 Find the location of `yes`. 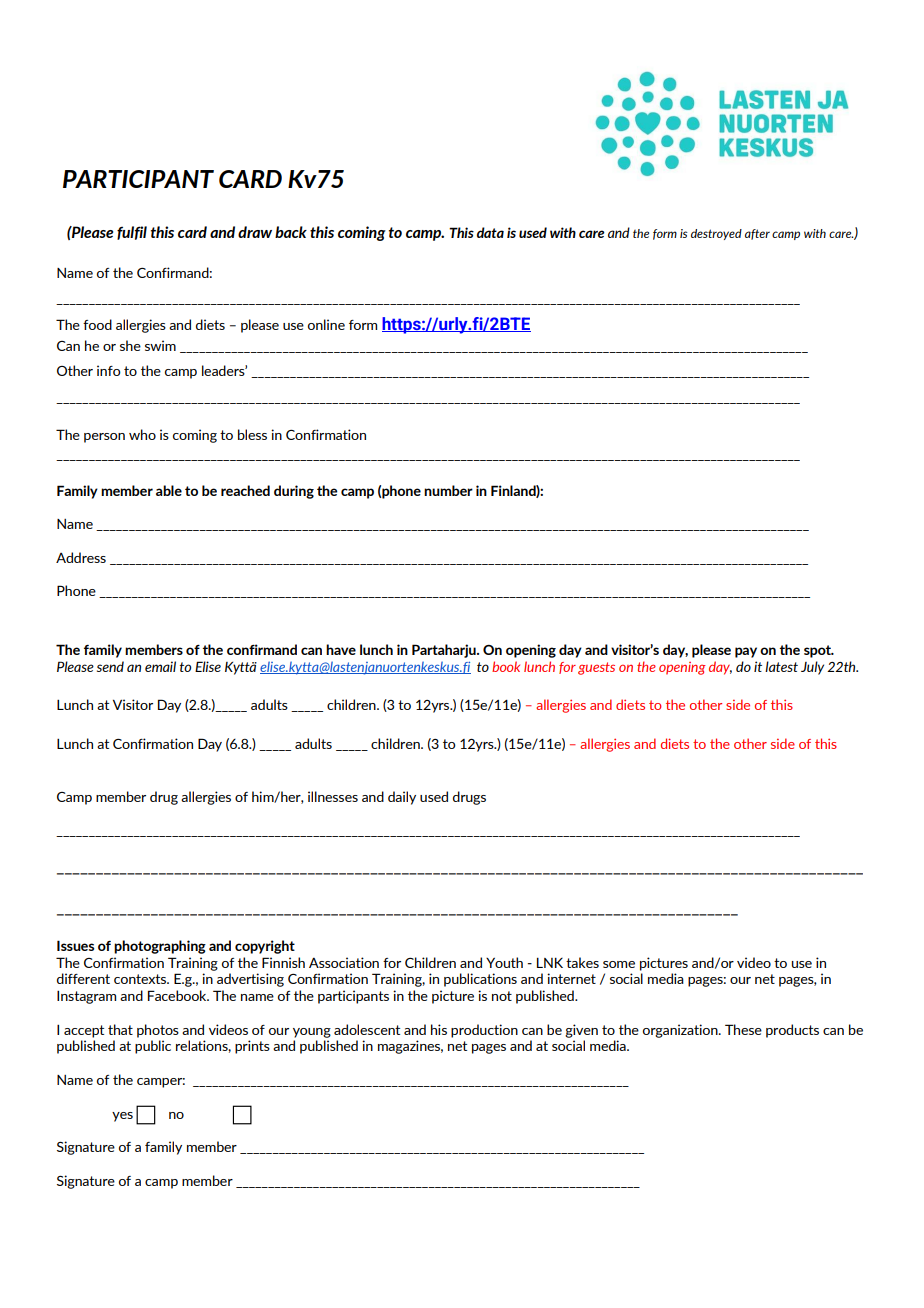

yes is located at coordinates (122, 1117).
